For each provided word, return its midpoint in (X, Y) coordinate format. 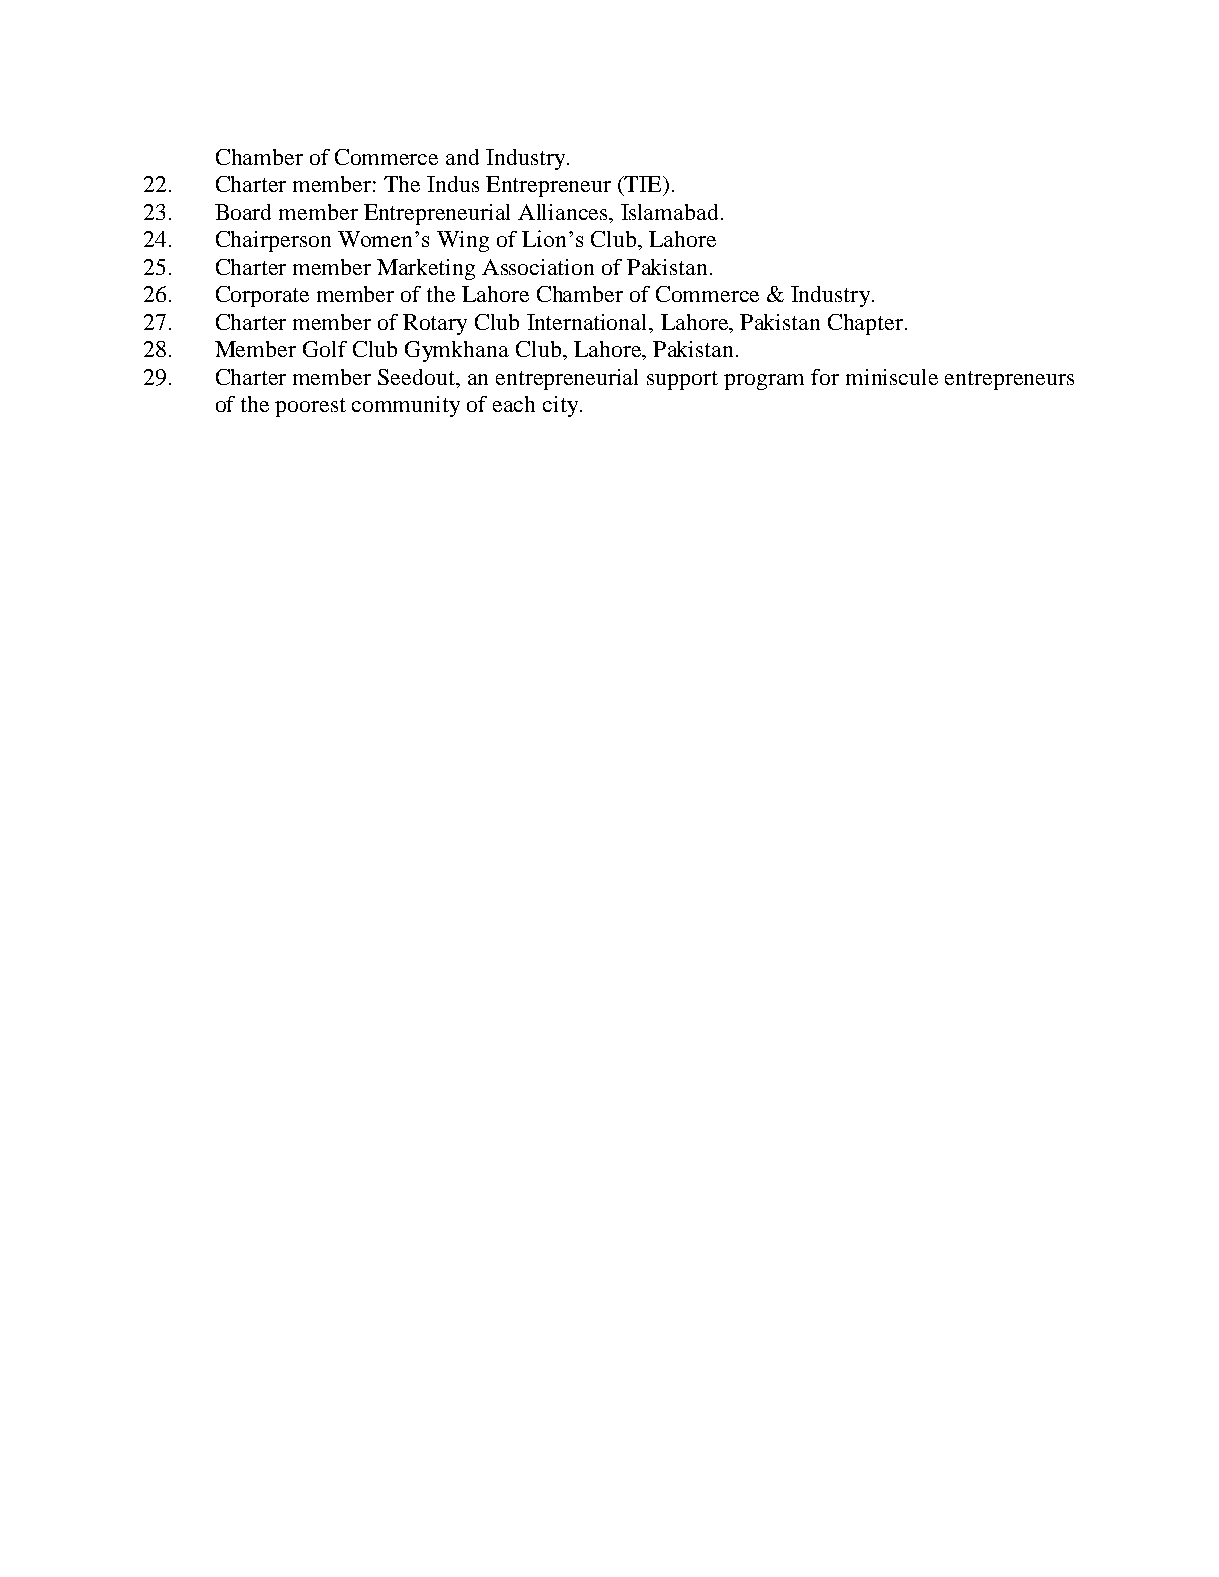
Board (243, 212)
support (682, 380)
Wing (463, 241)
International (588, 322)
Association (538, 267)
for (825, 377)
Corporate (262, 296)
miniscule (892, 377)
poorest (310, 407)
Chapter (865, 324)
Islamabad (669, 212)
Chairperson (273, 241)
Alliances (564, 212)
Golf (325, 349)
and (462, 157)
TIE (643, 185)
